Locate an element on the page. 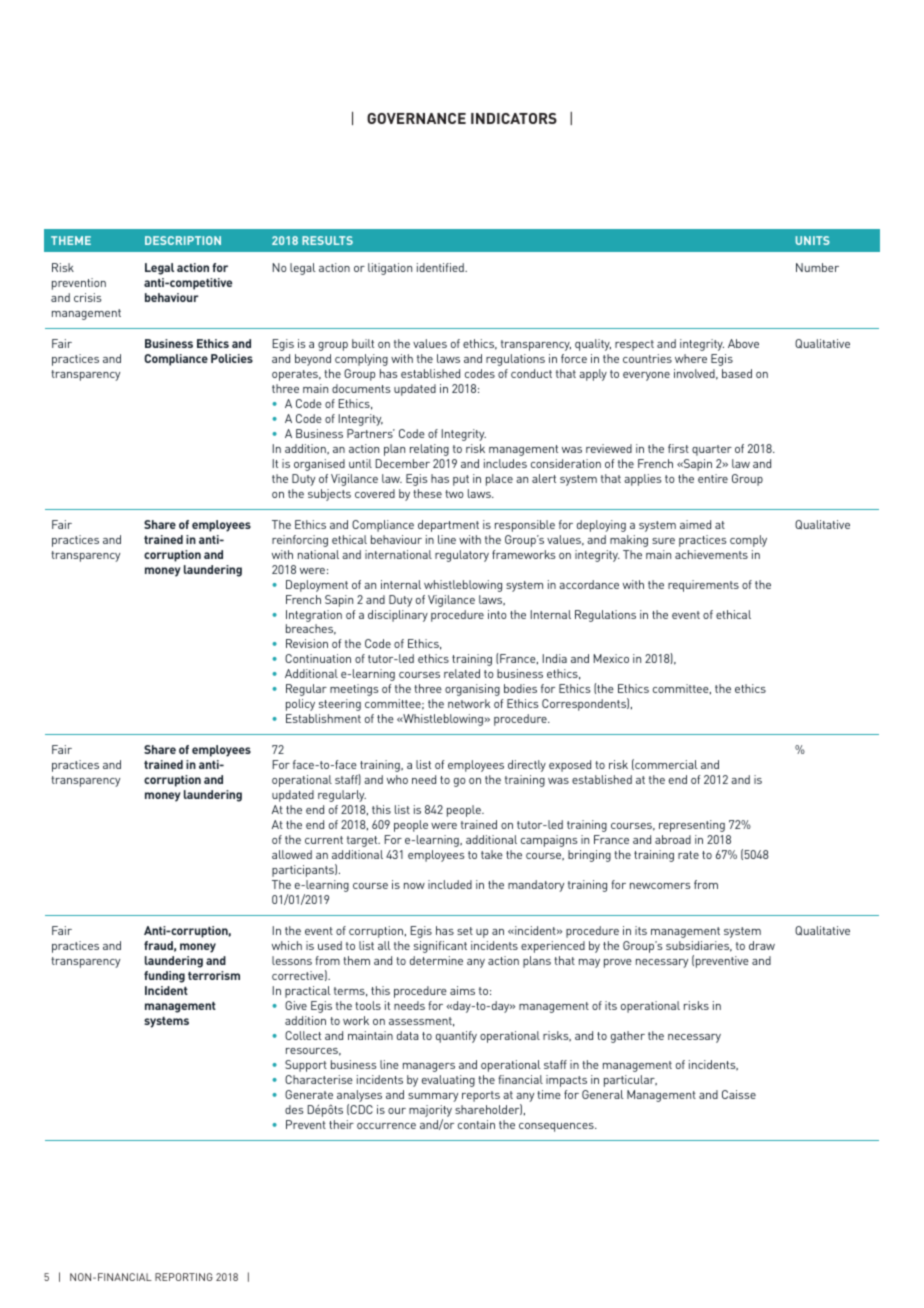 The width and height of the image is (924, 1308). relating is located at coordinates (429, 450).
